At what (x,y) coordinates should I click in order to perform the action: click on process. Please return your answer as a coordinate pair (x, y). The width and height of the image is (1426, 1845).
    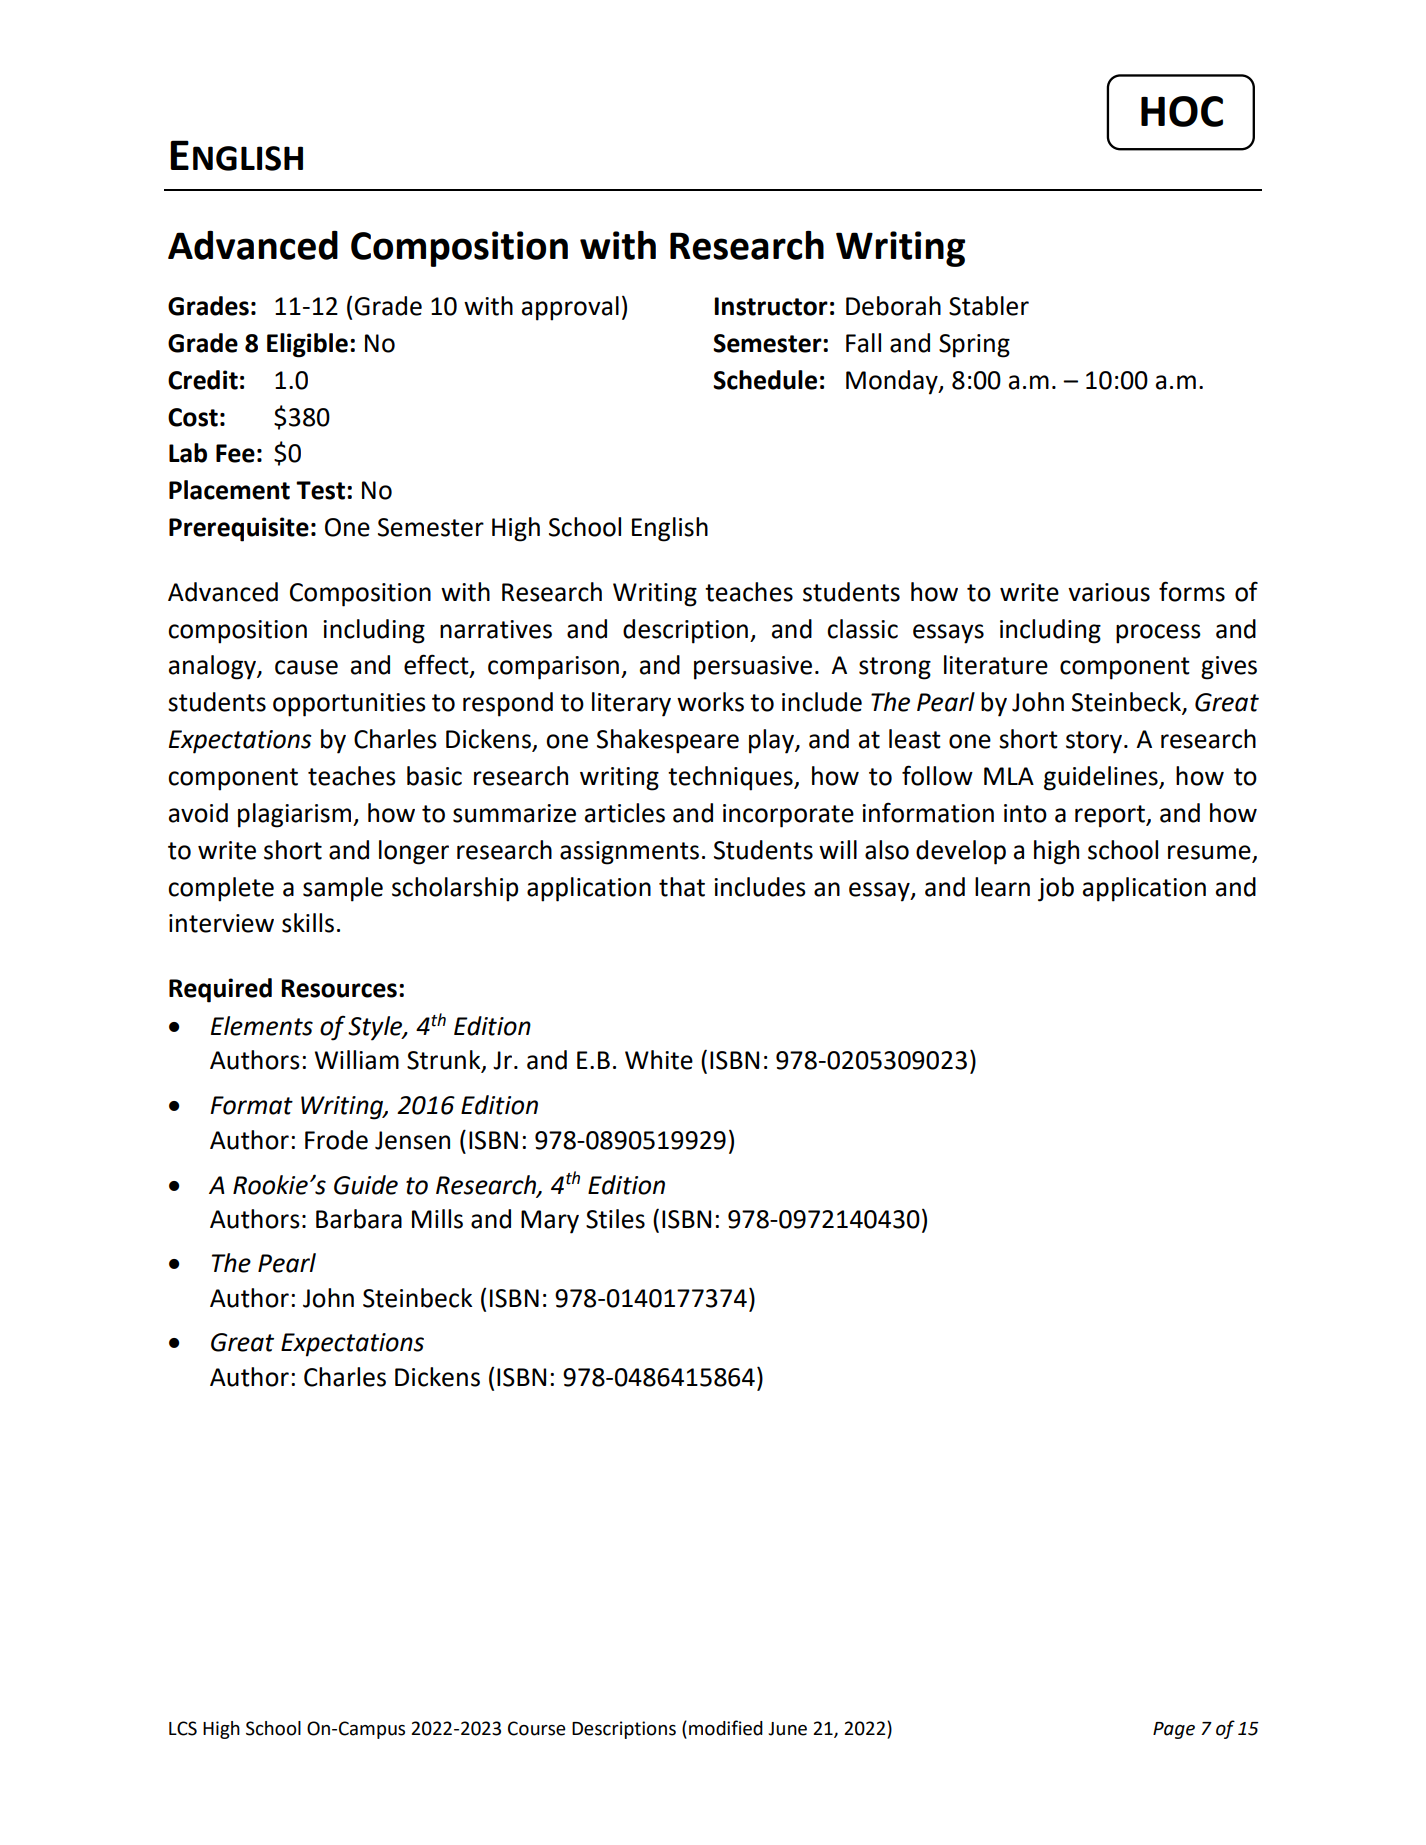
    Looking at the image, I should click on (1158, 634).
